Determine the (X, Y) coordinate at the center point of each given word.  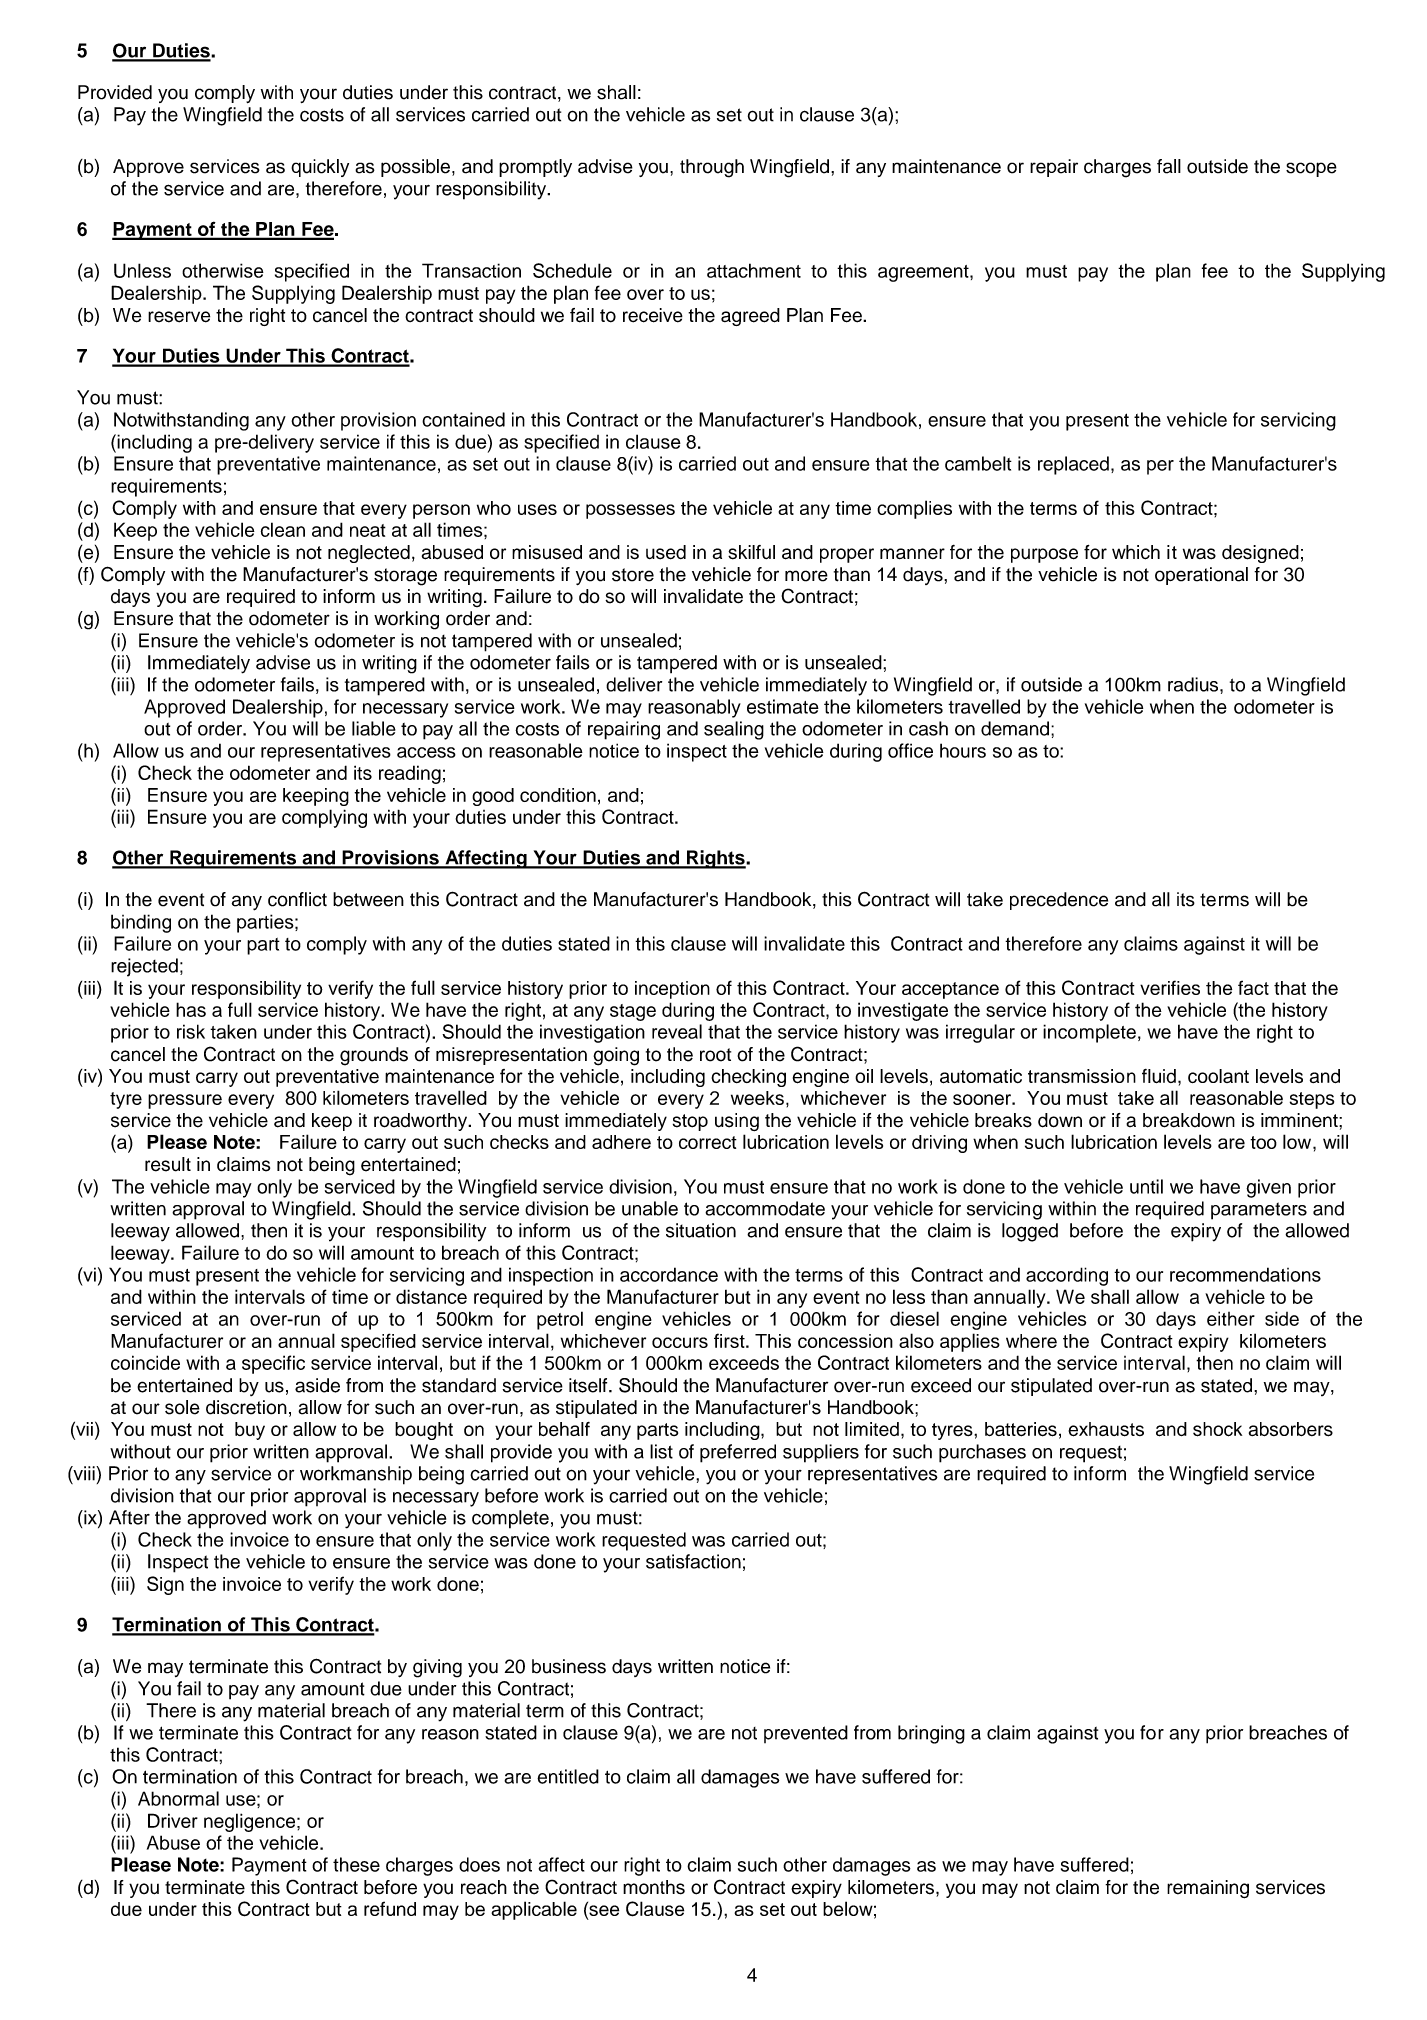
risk (191, 1031)
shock (1217, 1429)
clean (283, 529)
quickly (320, 168)
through (712, 168)
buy (250, 1431)
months (654, 1887)
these (356, 1864)
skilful (751, 552)
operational (1201, 576)
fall (1169, 166)
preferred (738, 1453)
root (715, 1055)
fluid (1159, 1076)
